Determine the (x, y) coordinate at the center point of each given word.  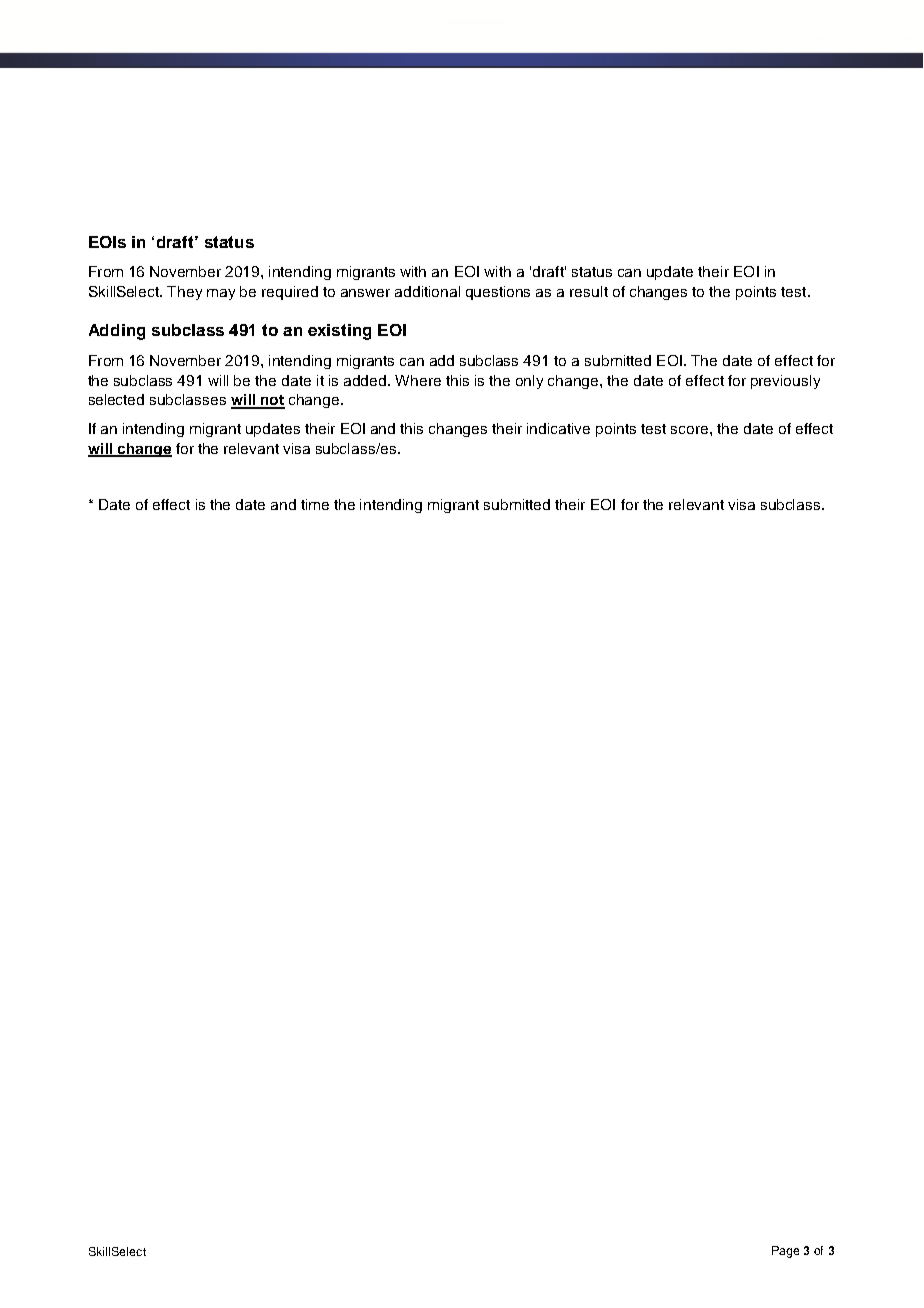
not (272, 401)
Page (785, 1252)
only (529, 382)
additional (427, 291)
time (315, 504)
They (184, 293)
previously (785, 382)
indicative (558, 428)
